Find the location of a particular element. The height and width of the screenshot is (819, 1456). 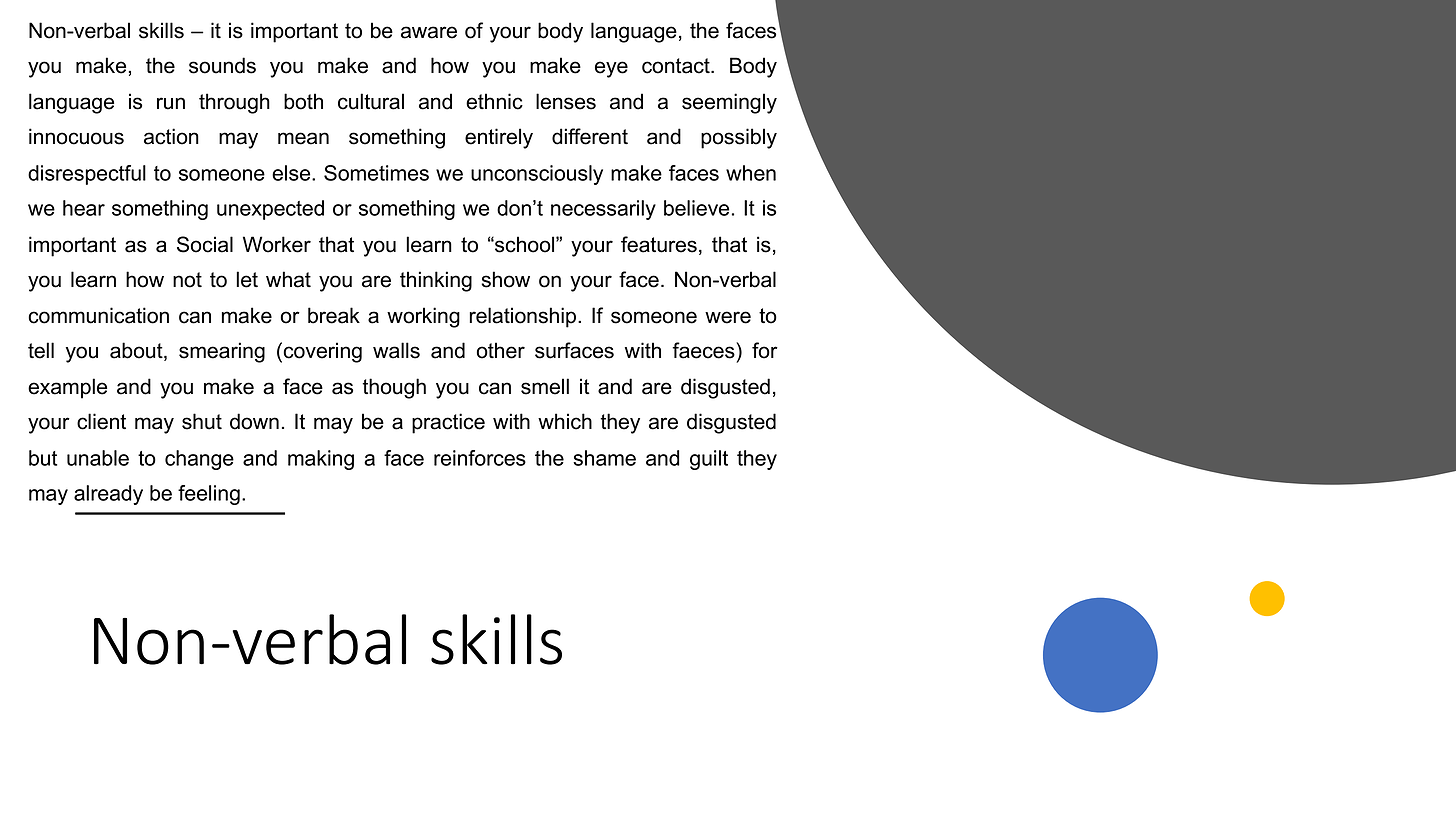

aware is located at coordinates (429, 32).
